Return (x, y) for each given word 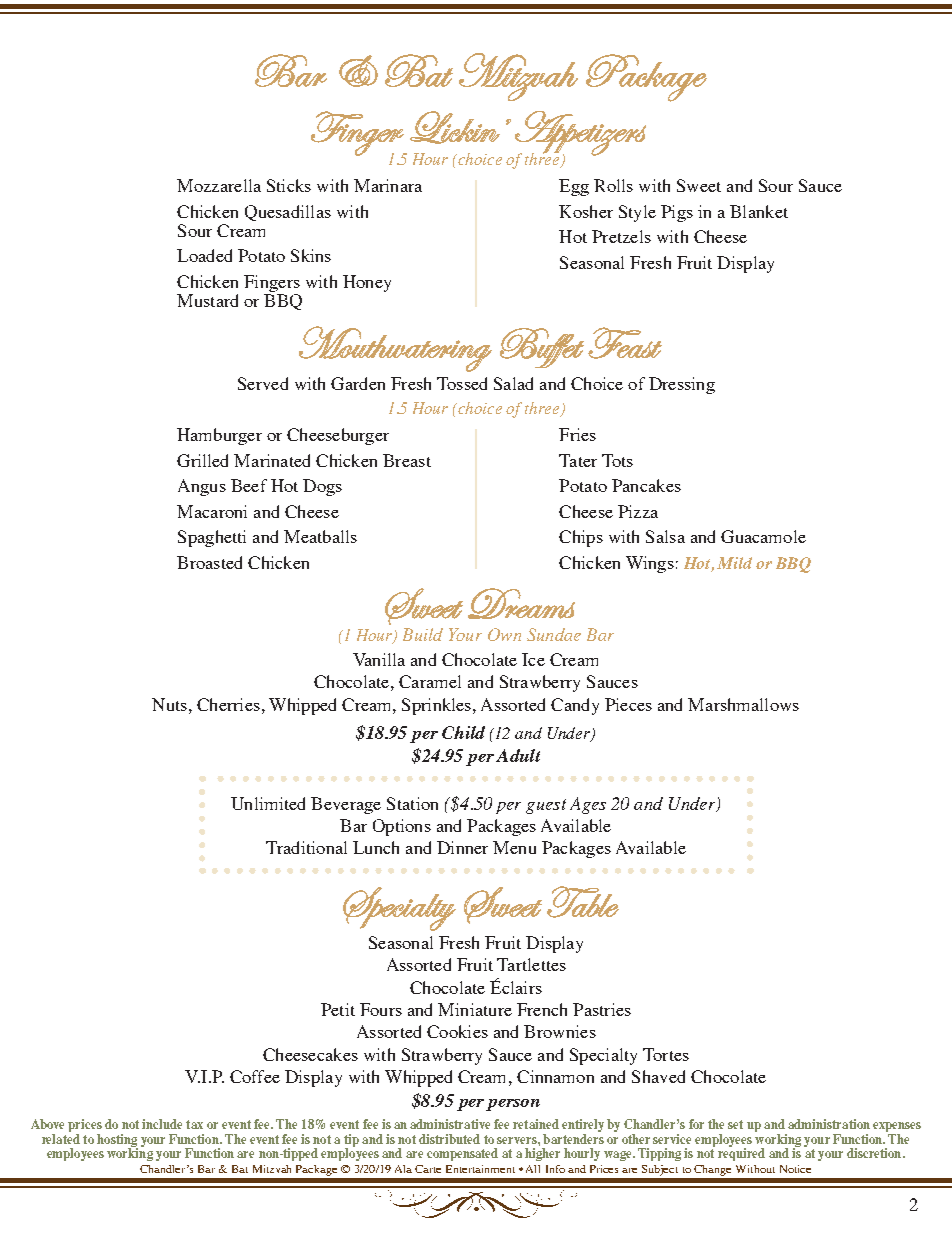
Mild (734, 563)
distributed (449, 1139)
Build (423, 634)
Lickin (455, 127)
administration (829, 1124)
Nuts (169, 704)
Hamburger (219, 436)
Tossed (462, 383)
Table (583, 902)
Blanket (759, 211)
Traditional (306, 847)
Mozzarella (219, 185)
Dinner (462, 847)
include (162, 1124)
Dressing (682, 385)
